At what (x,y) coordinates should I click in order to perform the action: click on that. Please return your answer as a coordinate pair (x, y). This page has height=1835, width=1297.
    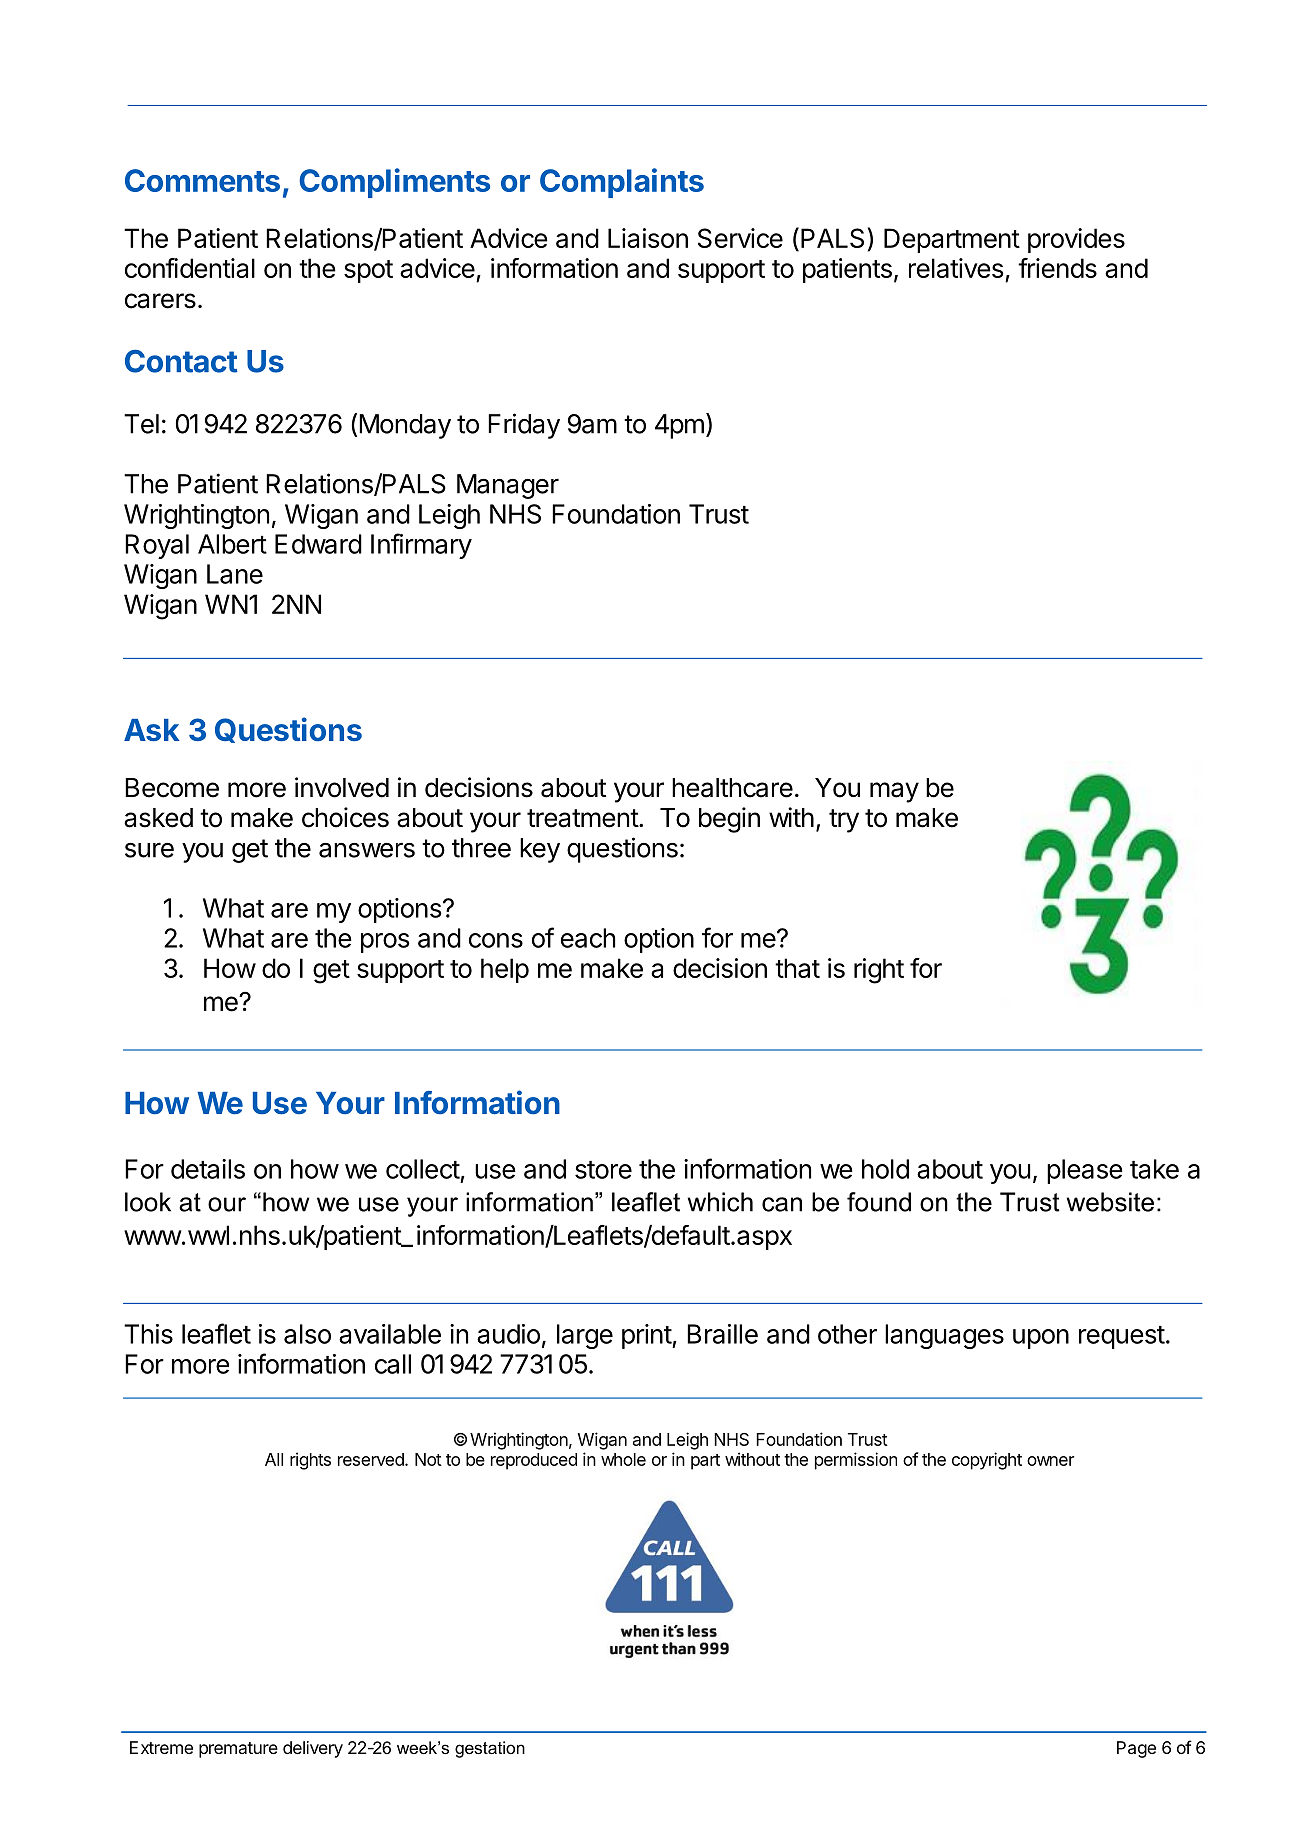
    Looking at the image, I should click on (797, 968).
